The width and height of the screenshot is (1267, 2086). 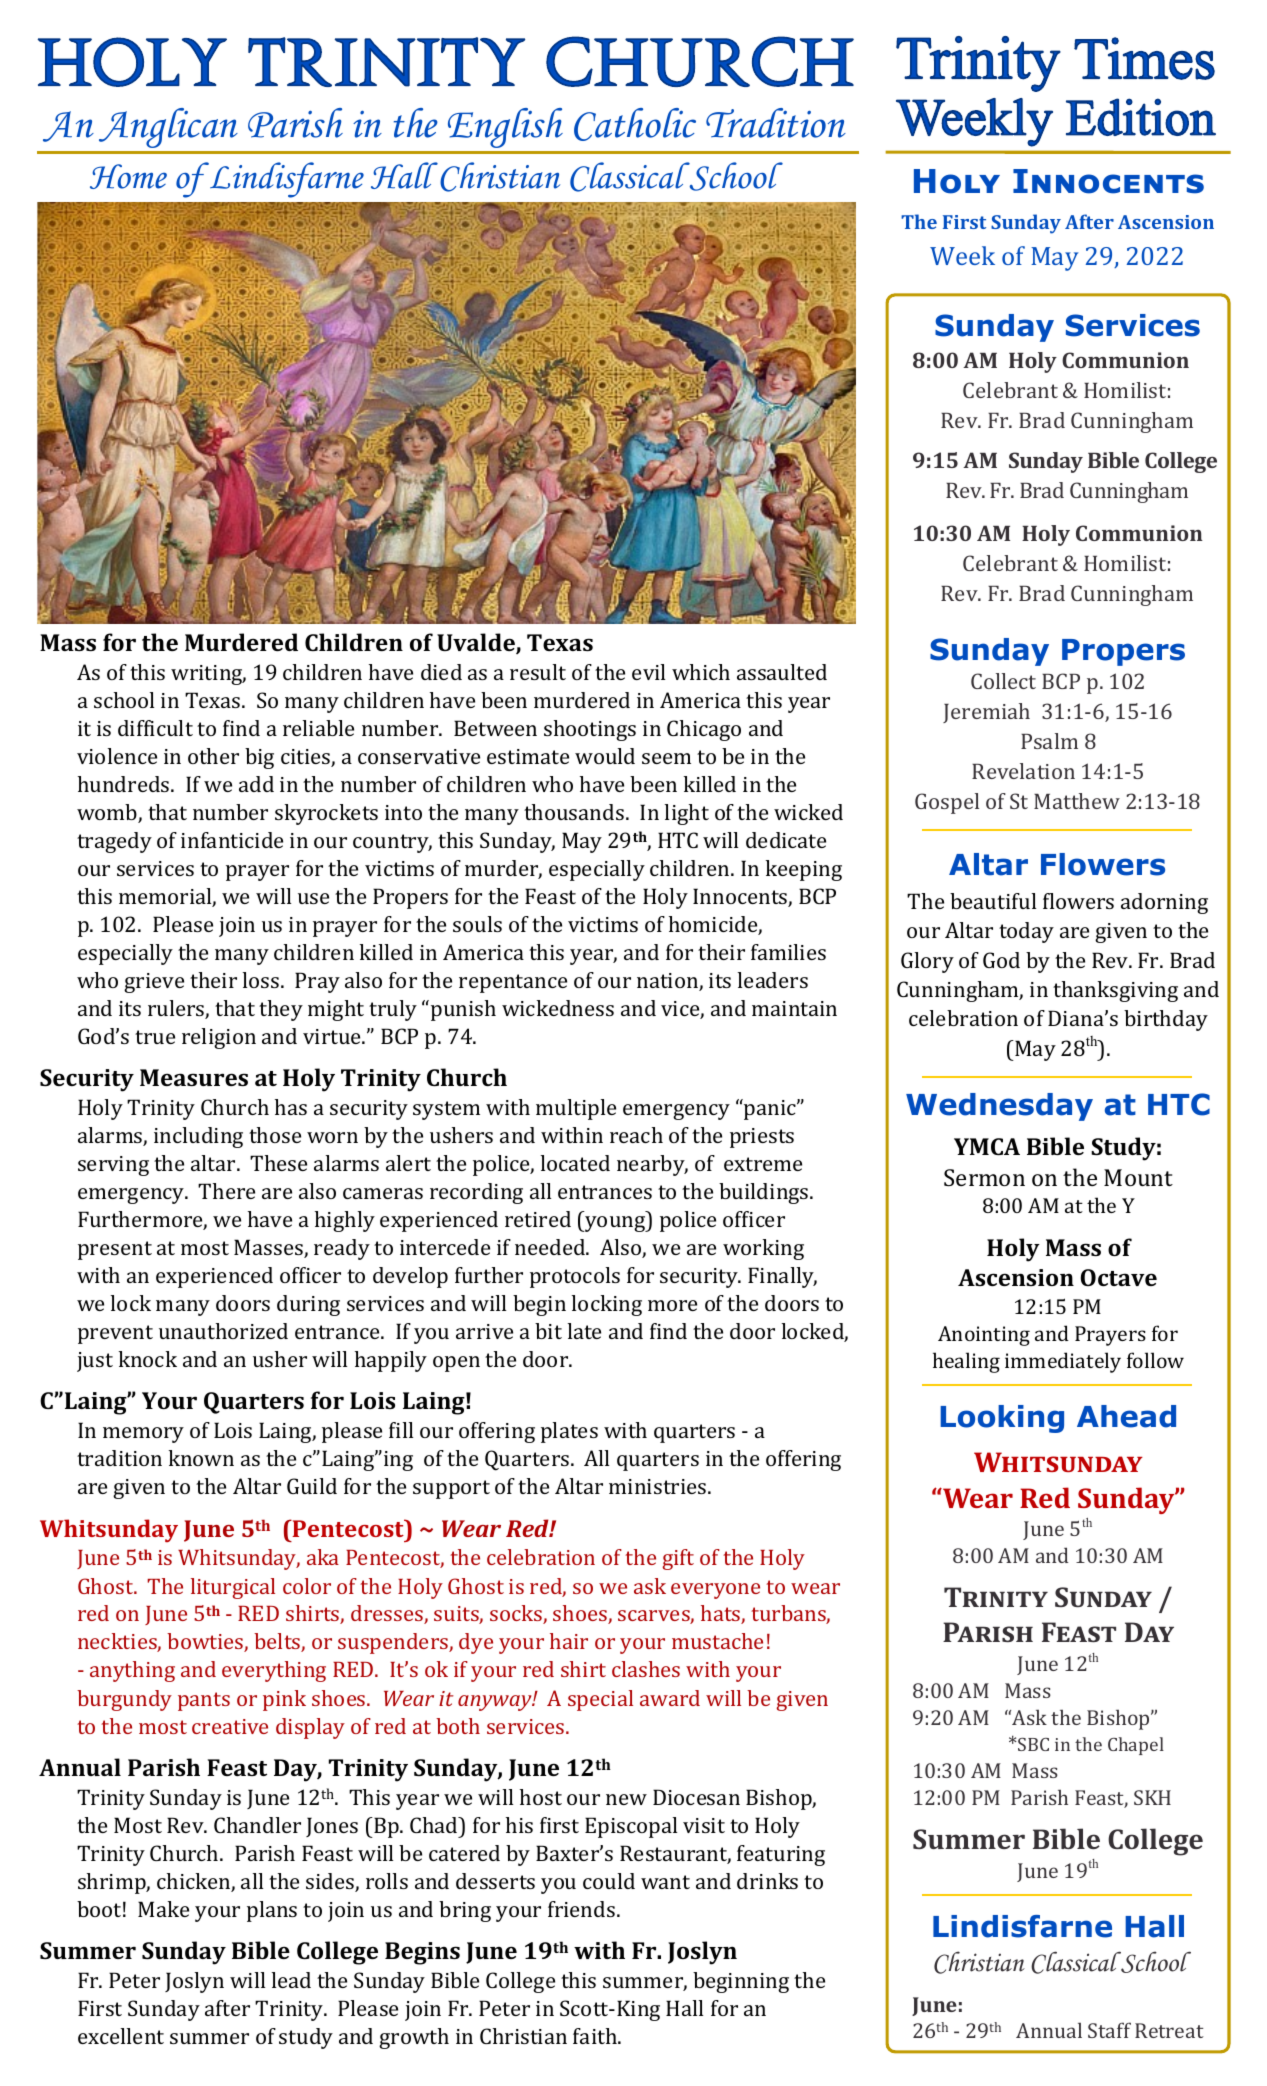 What do you see at coordinates (194, 1077) in the screenshot?
I see `Measures` at bounding box center [194, 1077].
